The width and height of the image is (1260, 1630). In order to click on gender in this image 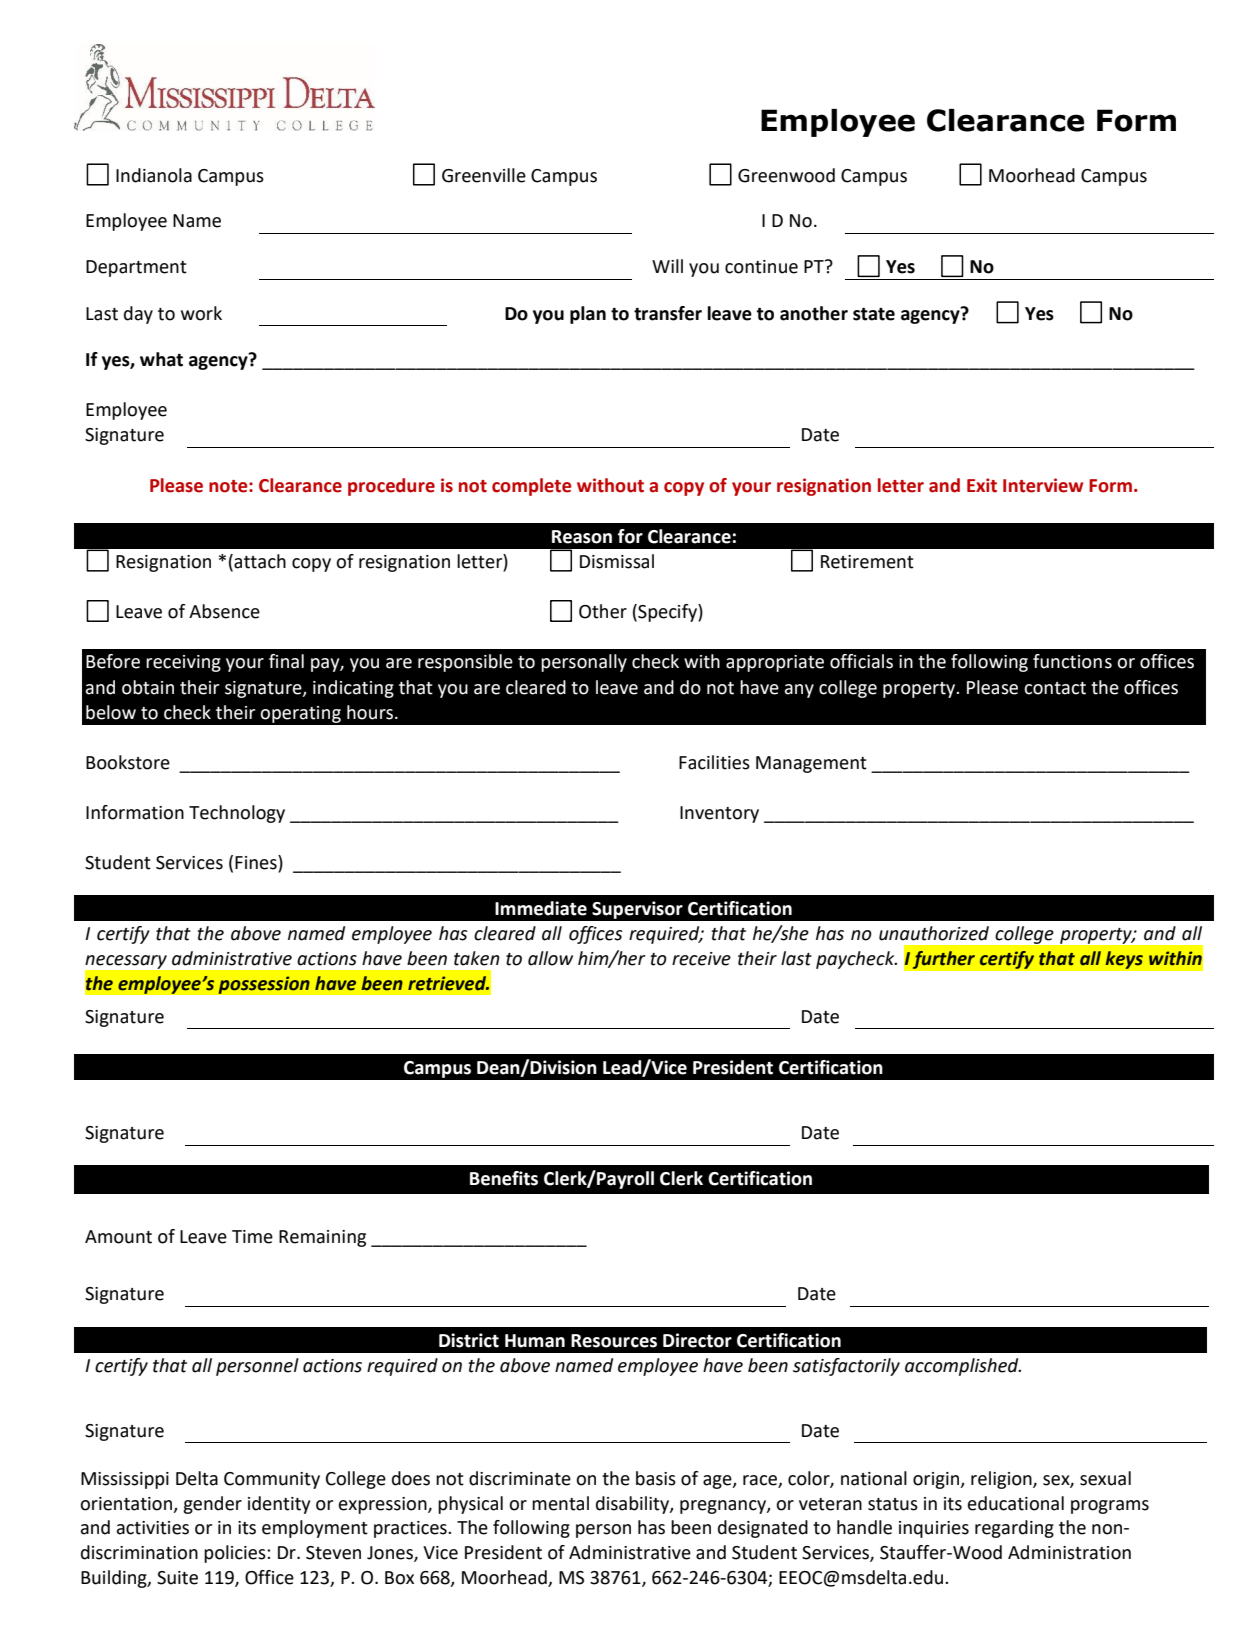, I will do `click(212, 1505)`.
